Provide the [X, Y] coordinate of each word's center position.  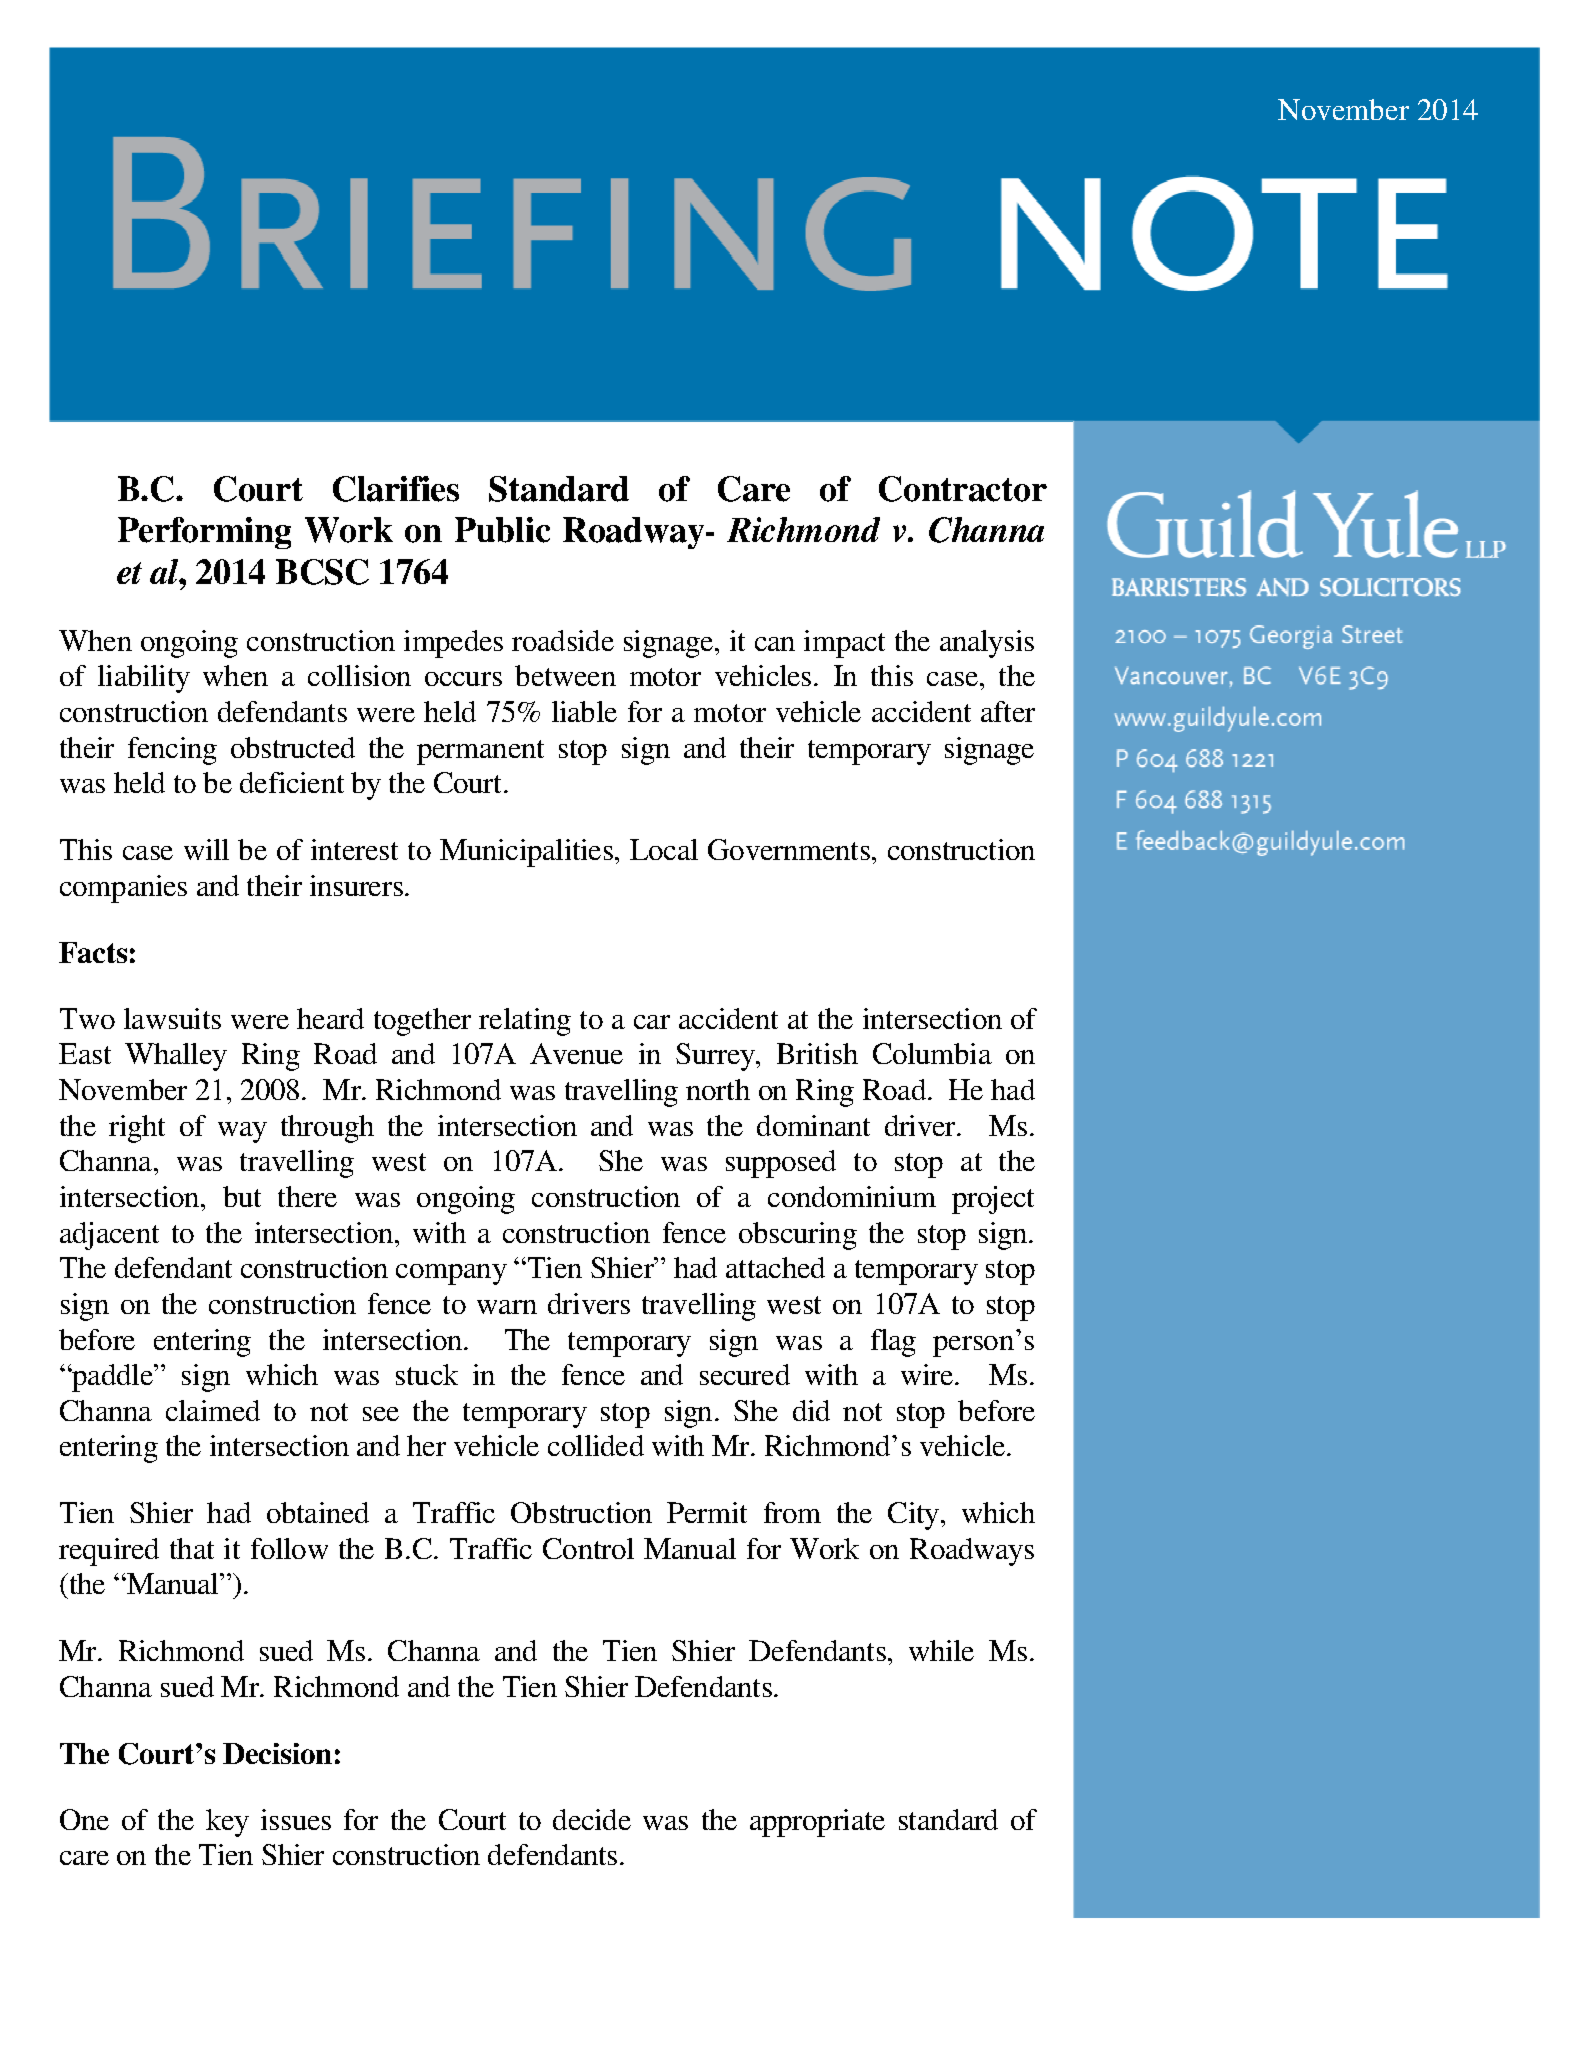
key [227, 1823]
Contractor [963, 489]
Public [502, 530]
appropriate [817, 1823]
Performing [204, 533]
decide [592, 1819]
